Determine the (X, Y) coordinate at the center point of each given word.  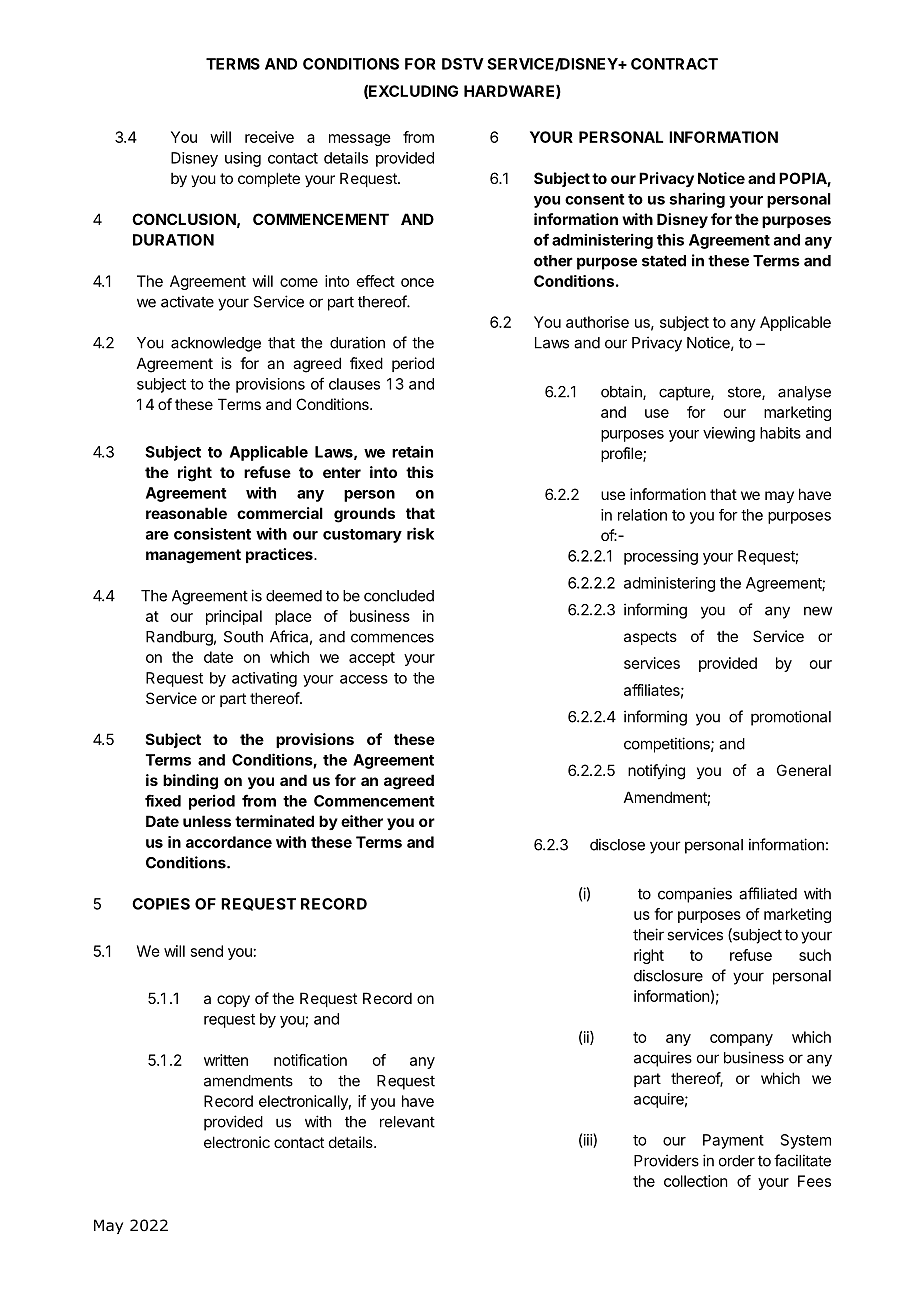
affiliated (768, 893)
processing (661, 557)
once (417, 282)
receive (269, 137)
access (364, 679)
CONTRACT (674, 64)
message (360, 140)
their (648, 934)
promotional (791, 718)
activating (264, 679)
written (226, 1060)
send (207, 951)
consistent (212, 533)
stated (664, 261)
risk (420, 533)
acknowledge (216, 344)
